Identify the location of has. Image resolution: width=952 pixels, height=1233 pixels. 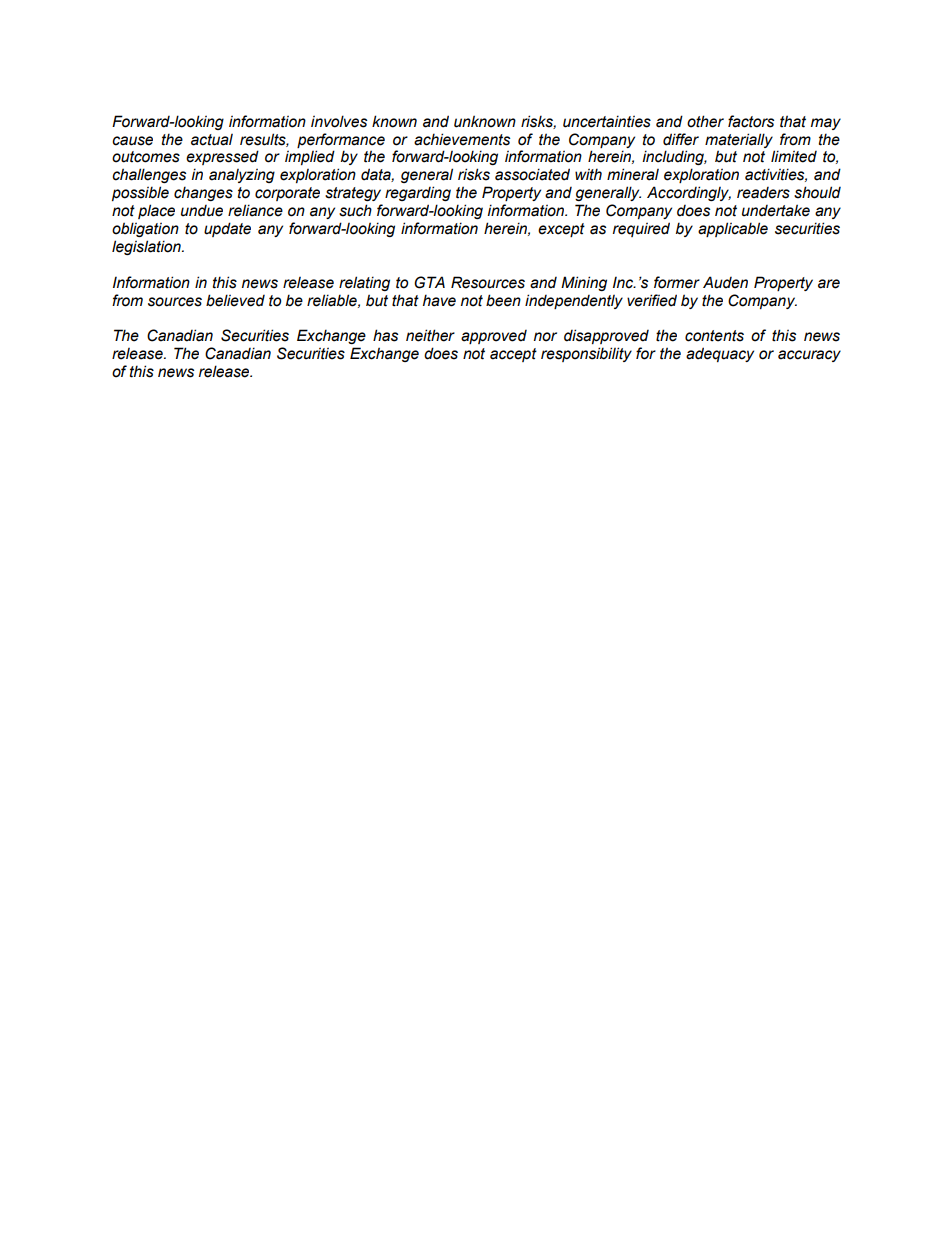
(385, 335).
